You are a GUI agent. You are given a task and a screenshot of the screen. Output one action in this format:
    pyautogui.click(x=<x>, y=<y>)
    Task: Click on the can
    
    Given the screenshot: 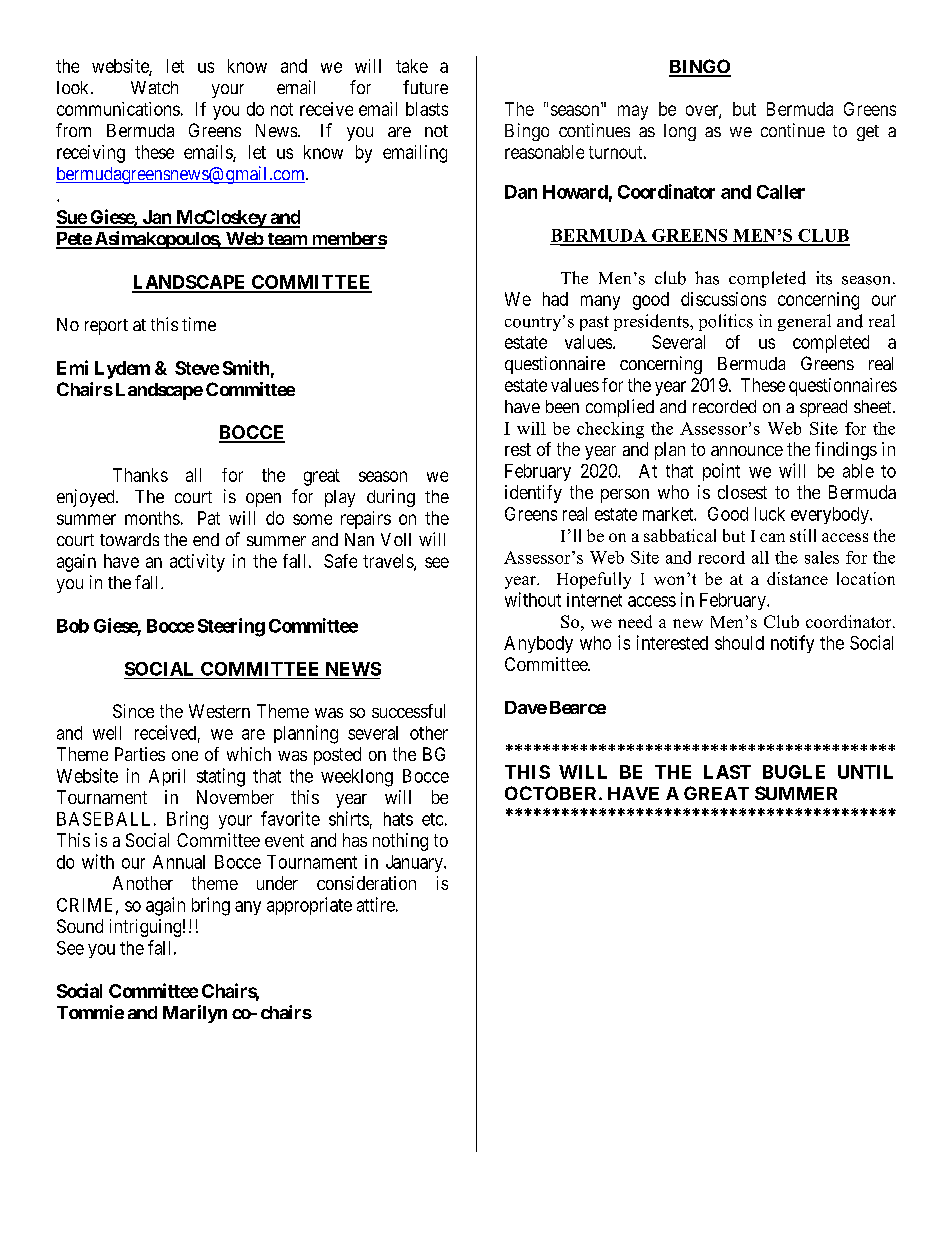 What is the action you would take?
    pyautogui.click(x=772, y=537)
